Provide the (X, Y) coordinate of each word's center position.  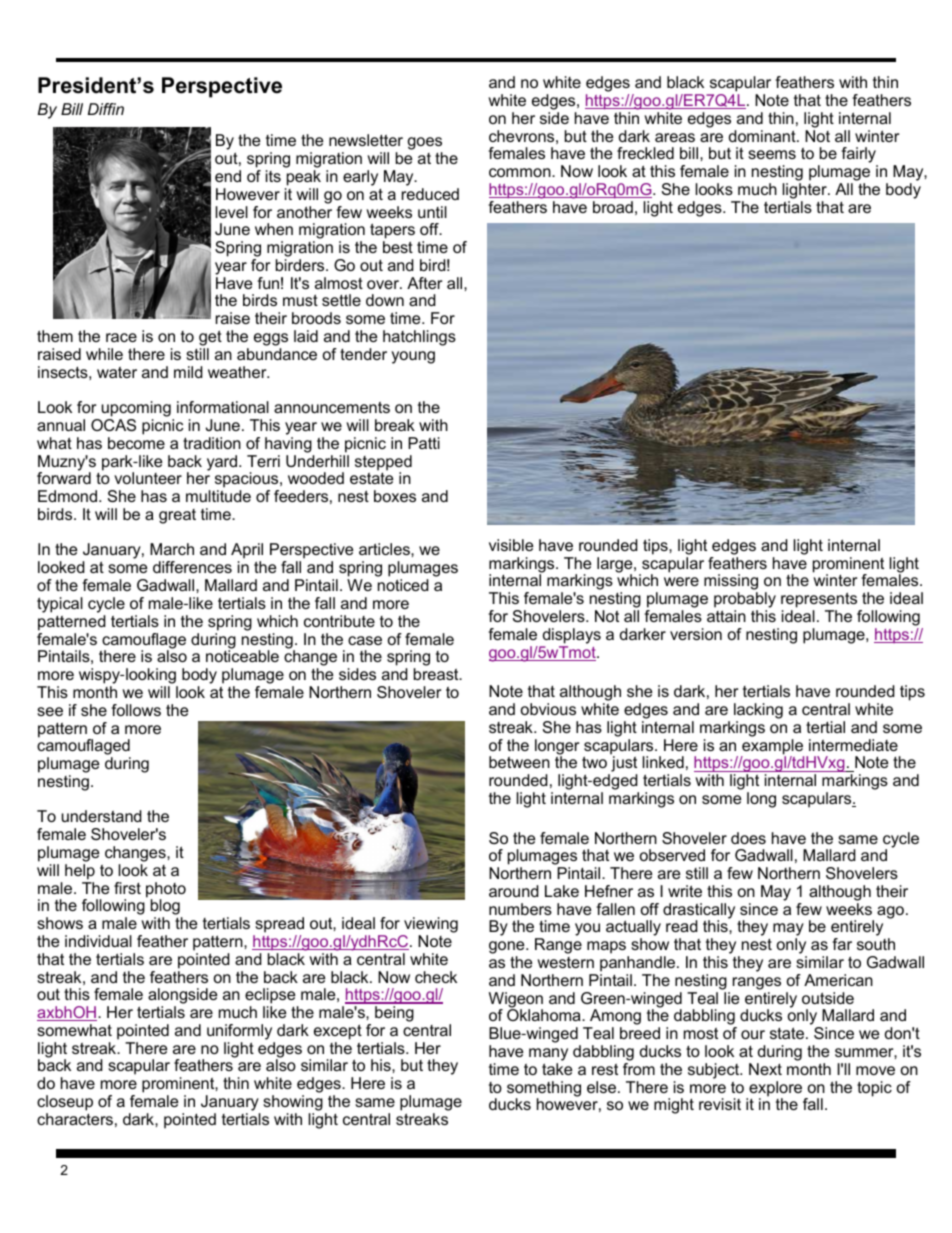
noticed (403, 585)
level (232, 212)
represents (819, 600)
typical (60, 605)
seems (772, 154)
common (521, 172)
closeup (65, 1103)
